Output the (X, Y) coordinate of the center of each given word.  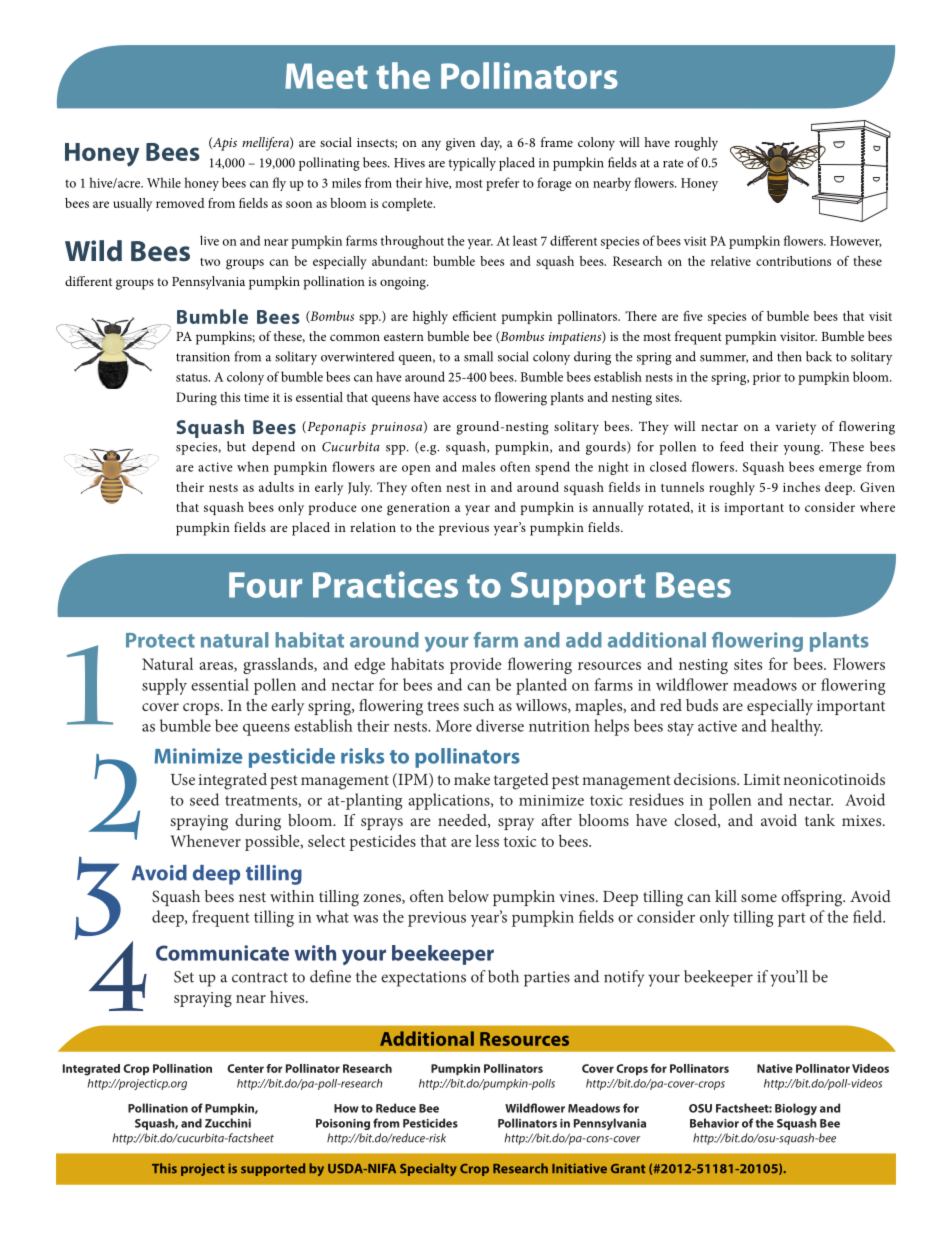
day (491, 144)
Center (245, 1068)
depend (273, 448)
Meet (326, 76)
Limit (762, 779)
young (803, 450)
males (478, 466)
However (856, 241)
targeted (521, 781)
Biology (796, 1109)
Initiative (579, 1168)
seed (204, 799)
